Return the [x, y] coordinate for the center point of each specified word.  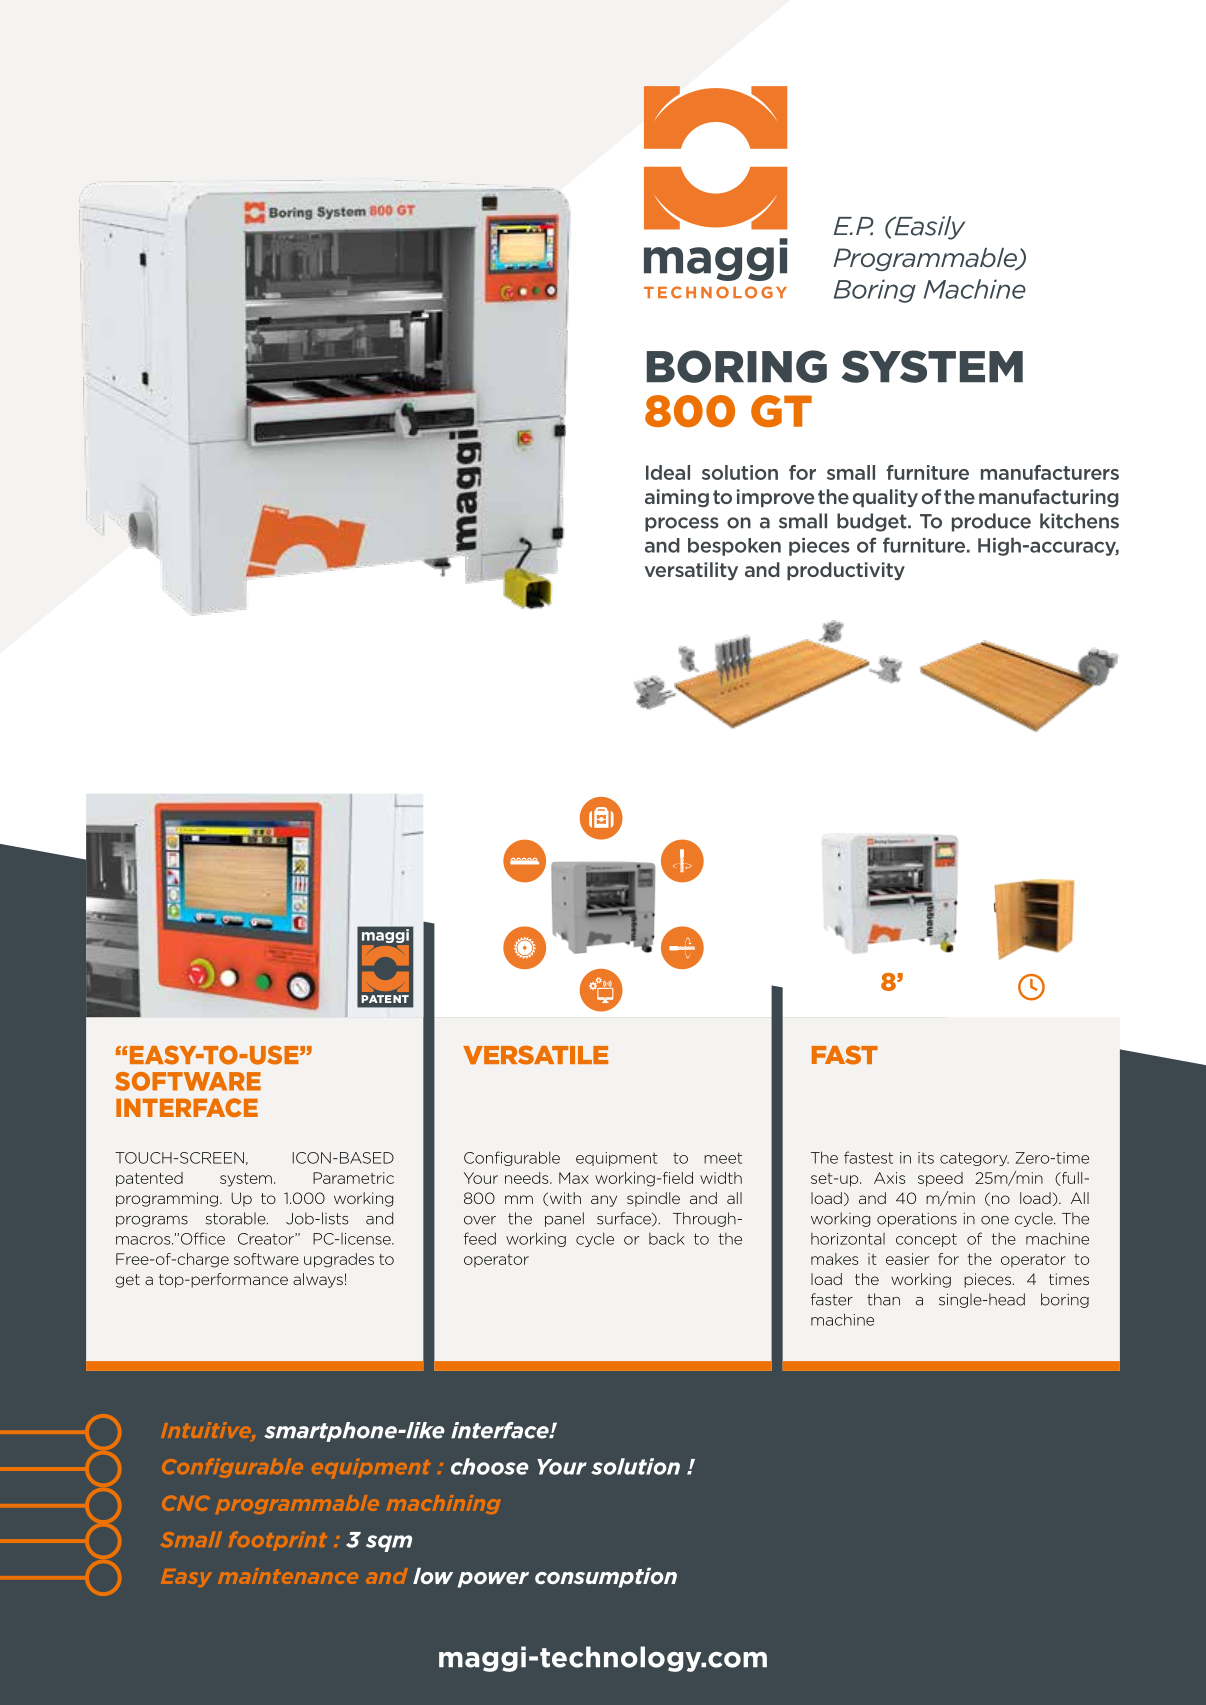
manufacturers [1050, 472]
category [974, 1159]
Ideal [668, 472]
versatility [691, 571]
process [682, 524]
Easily [928, 228]
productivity [846, 571]
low [433, 1576]
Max [574, 1178]
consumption [606, 1578]
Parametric [353, 1178]
